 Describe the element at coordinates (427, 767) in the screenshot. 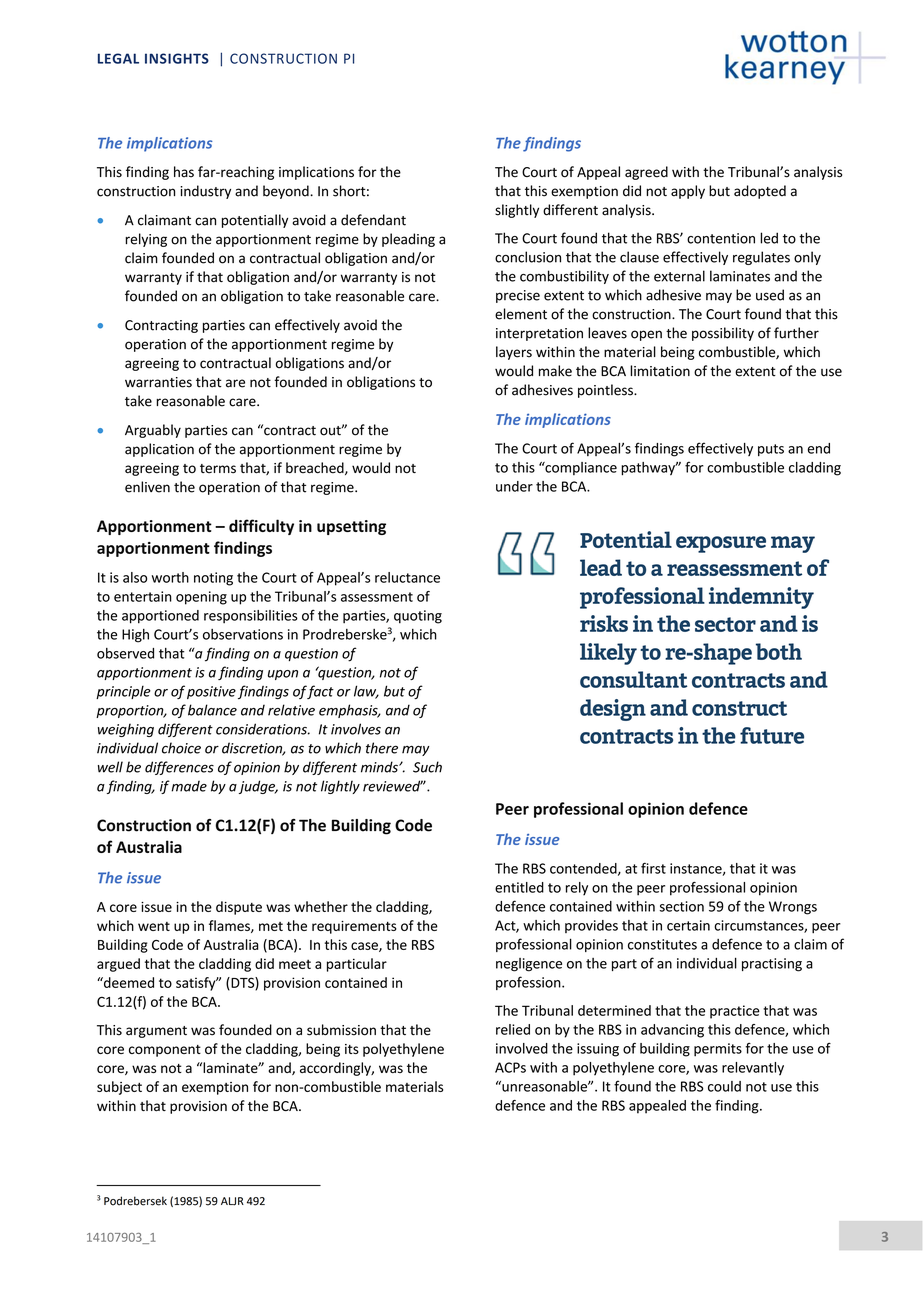

I see `Such` at that location.
